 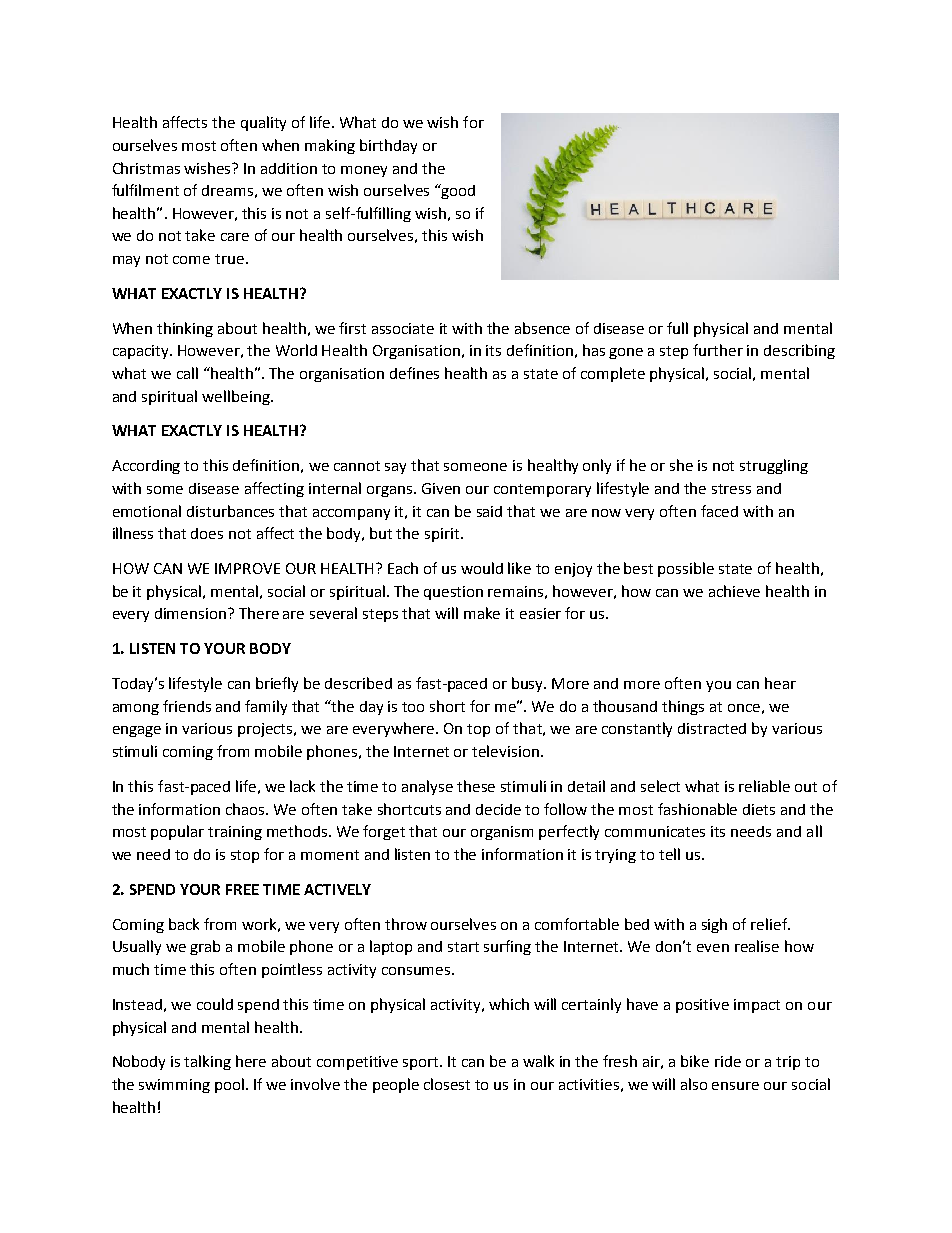 I want to click on stress, so click(x=731, y=489).
